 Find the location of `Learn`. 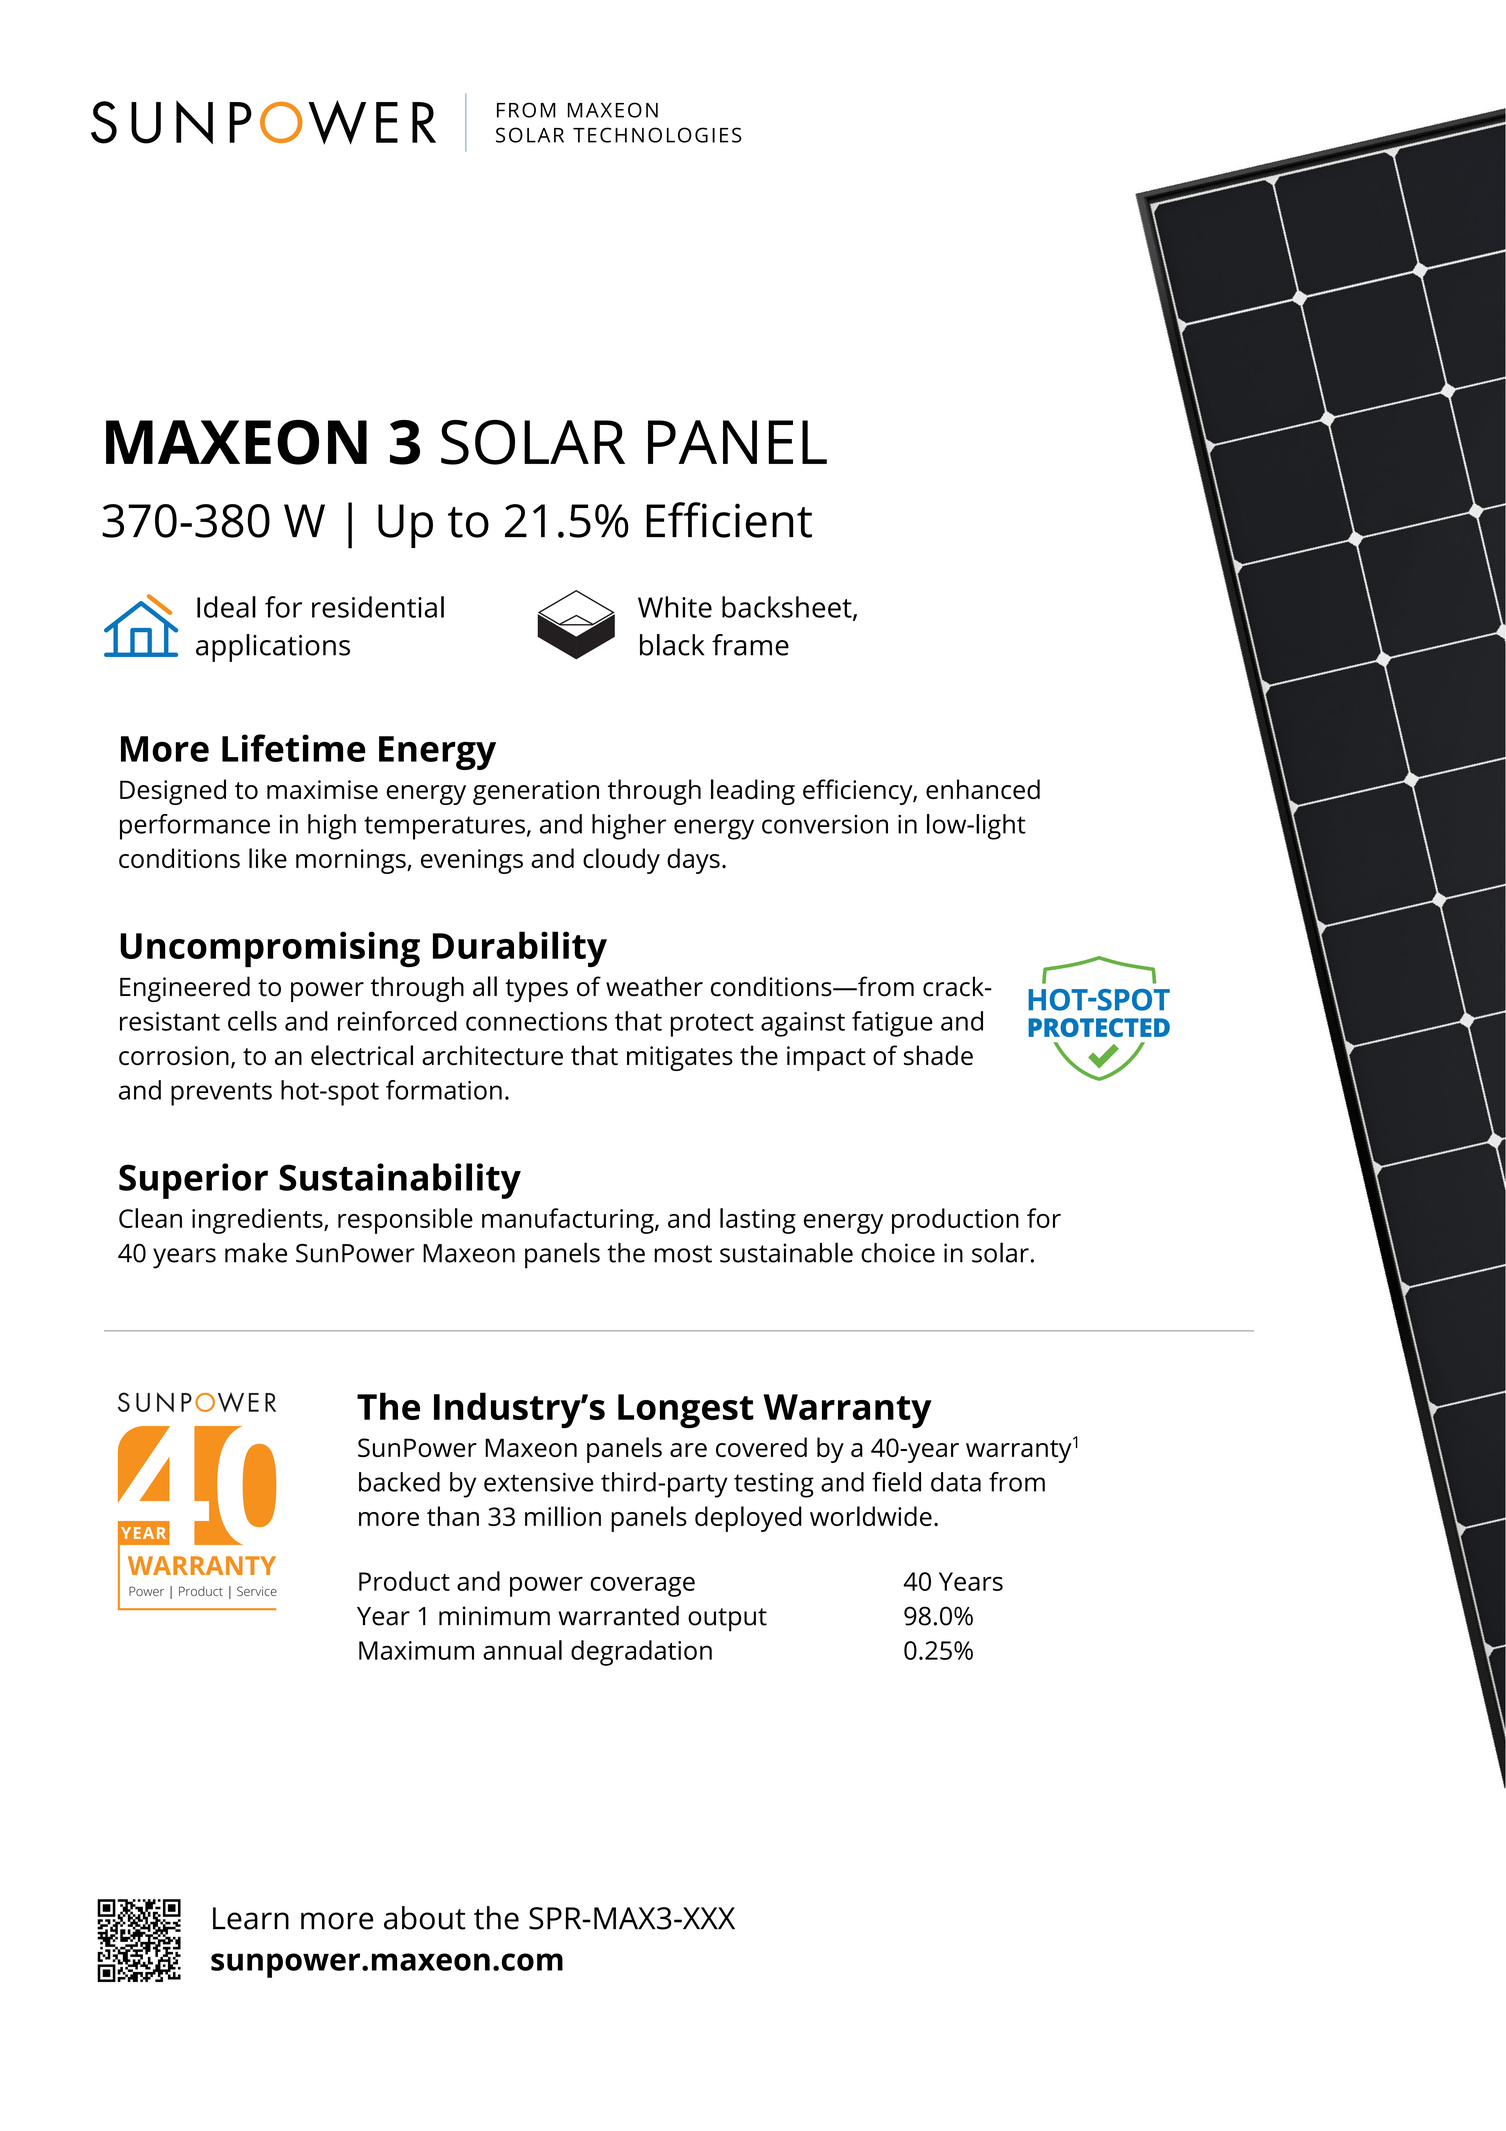

Learn is located at coordinates (251, 1918).
